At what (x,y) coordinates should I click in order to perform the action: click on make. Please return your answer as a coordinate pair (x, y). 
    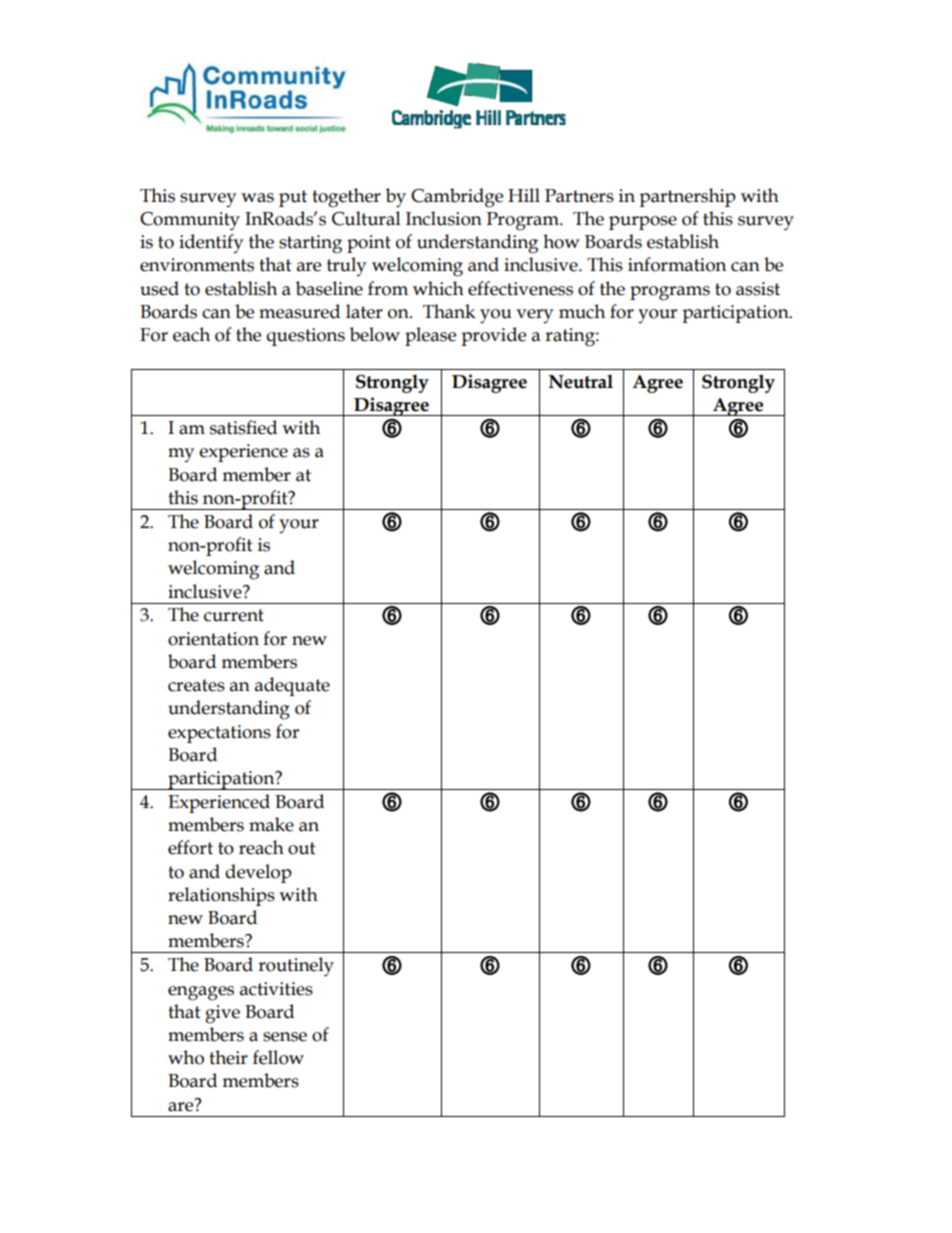
    Looking at the image, I should click on (271, 824).
